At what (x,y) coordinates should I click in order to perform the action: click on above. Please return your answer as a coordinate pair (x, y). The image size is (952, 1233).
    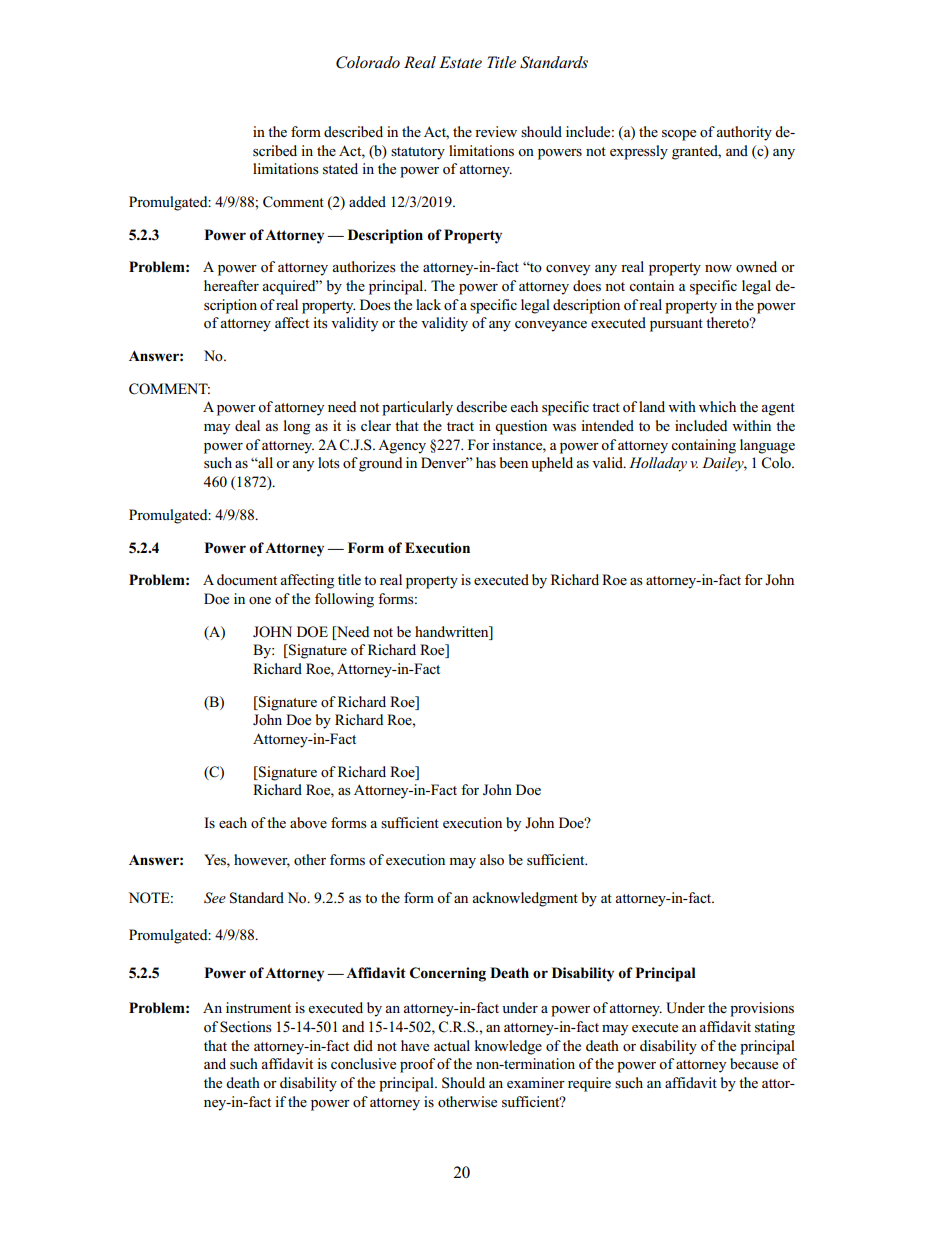
    Looking at the image, I should click on (308, 823).
